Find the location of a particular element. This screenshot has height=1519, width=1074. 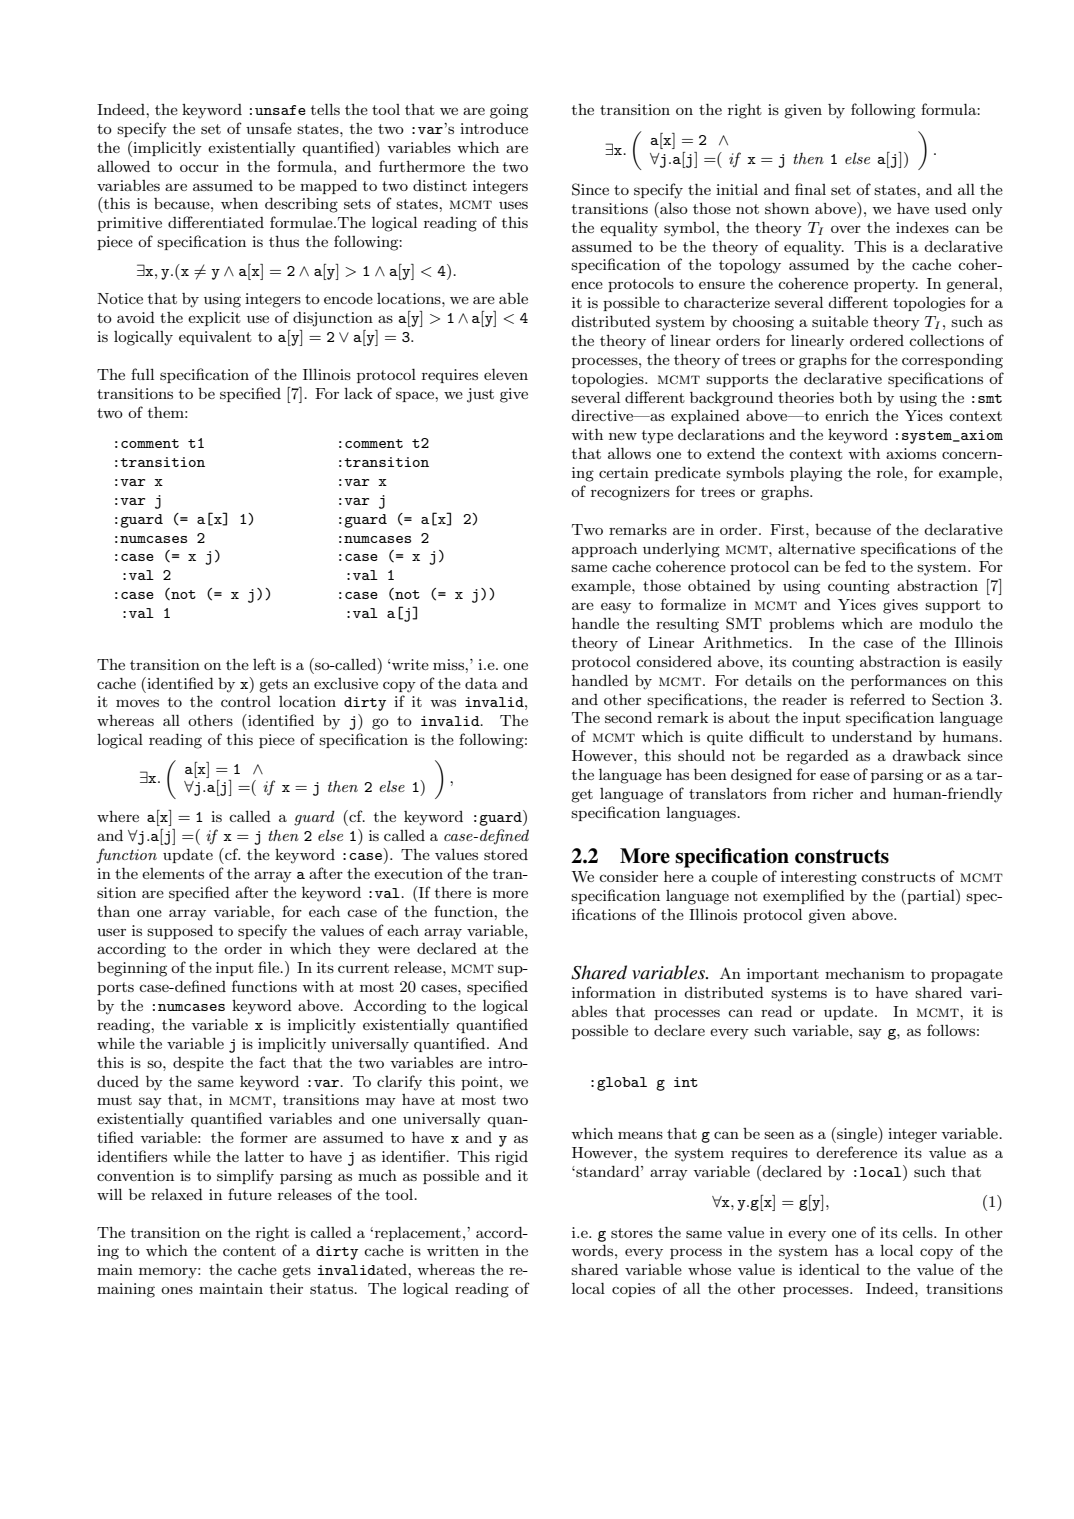

eleven is located at coordinates (506, 374).
